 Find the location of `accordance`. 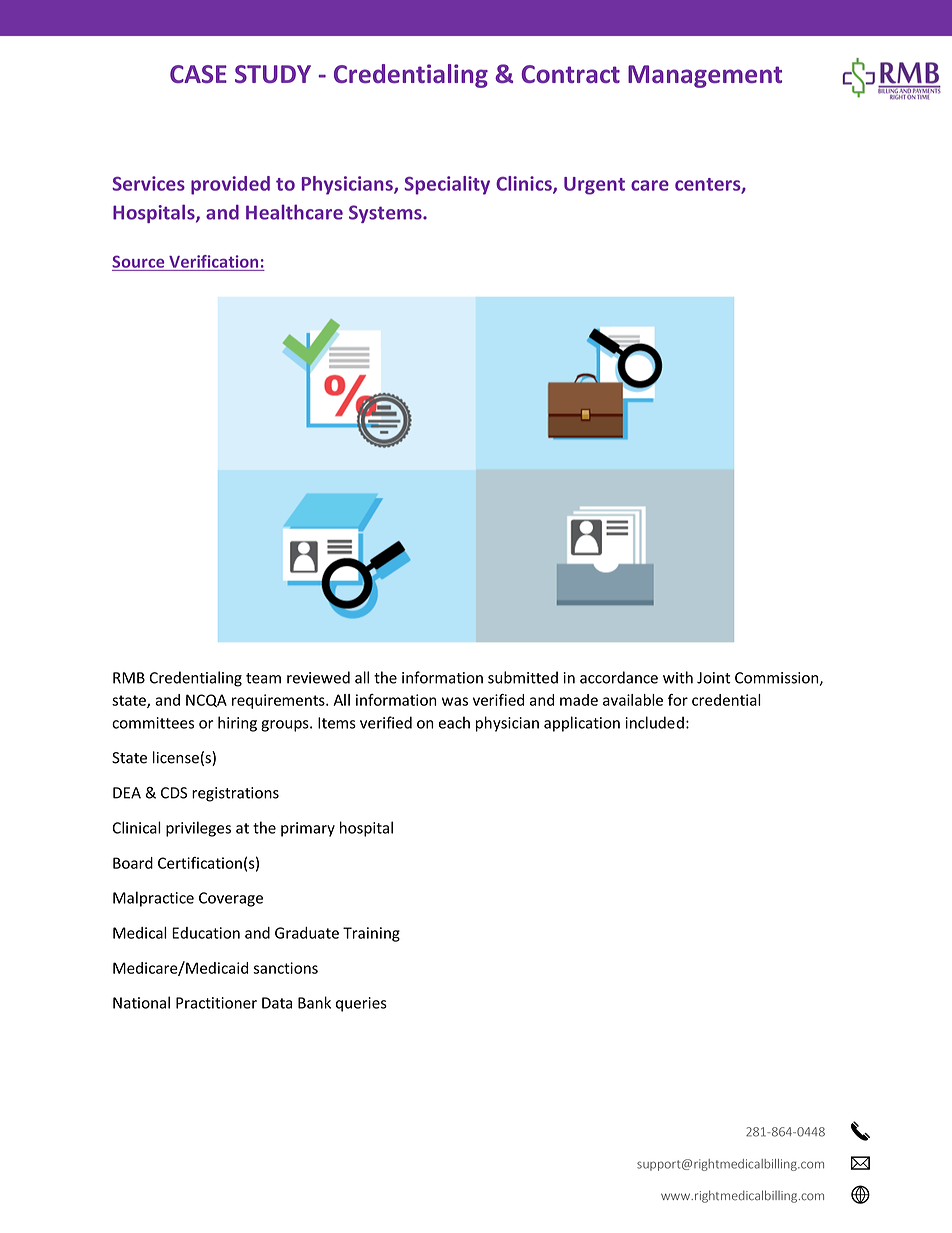

accordance is located at coordinates (619, 677).
